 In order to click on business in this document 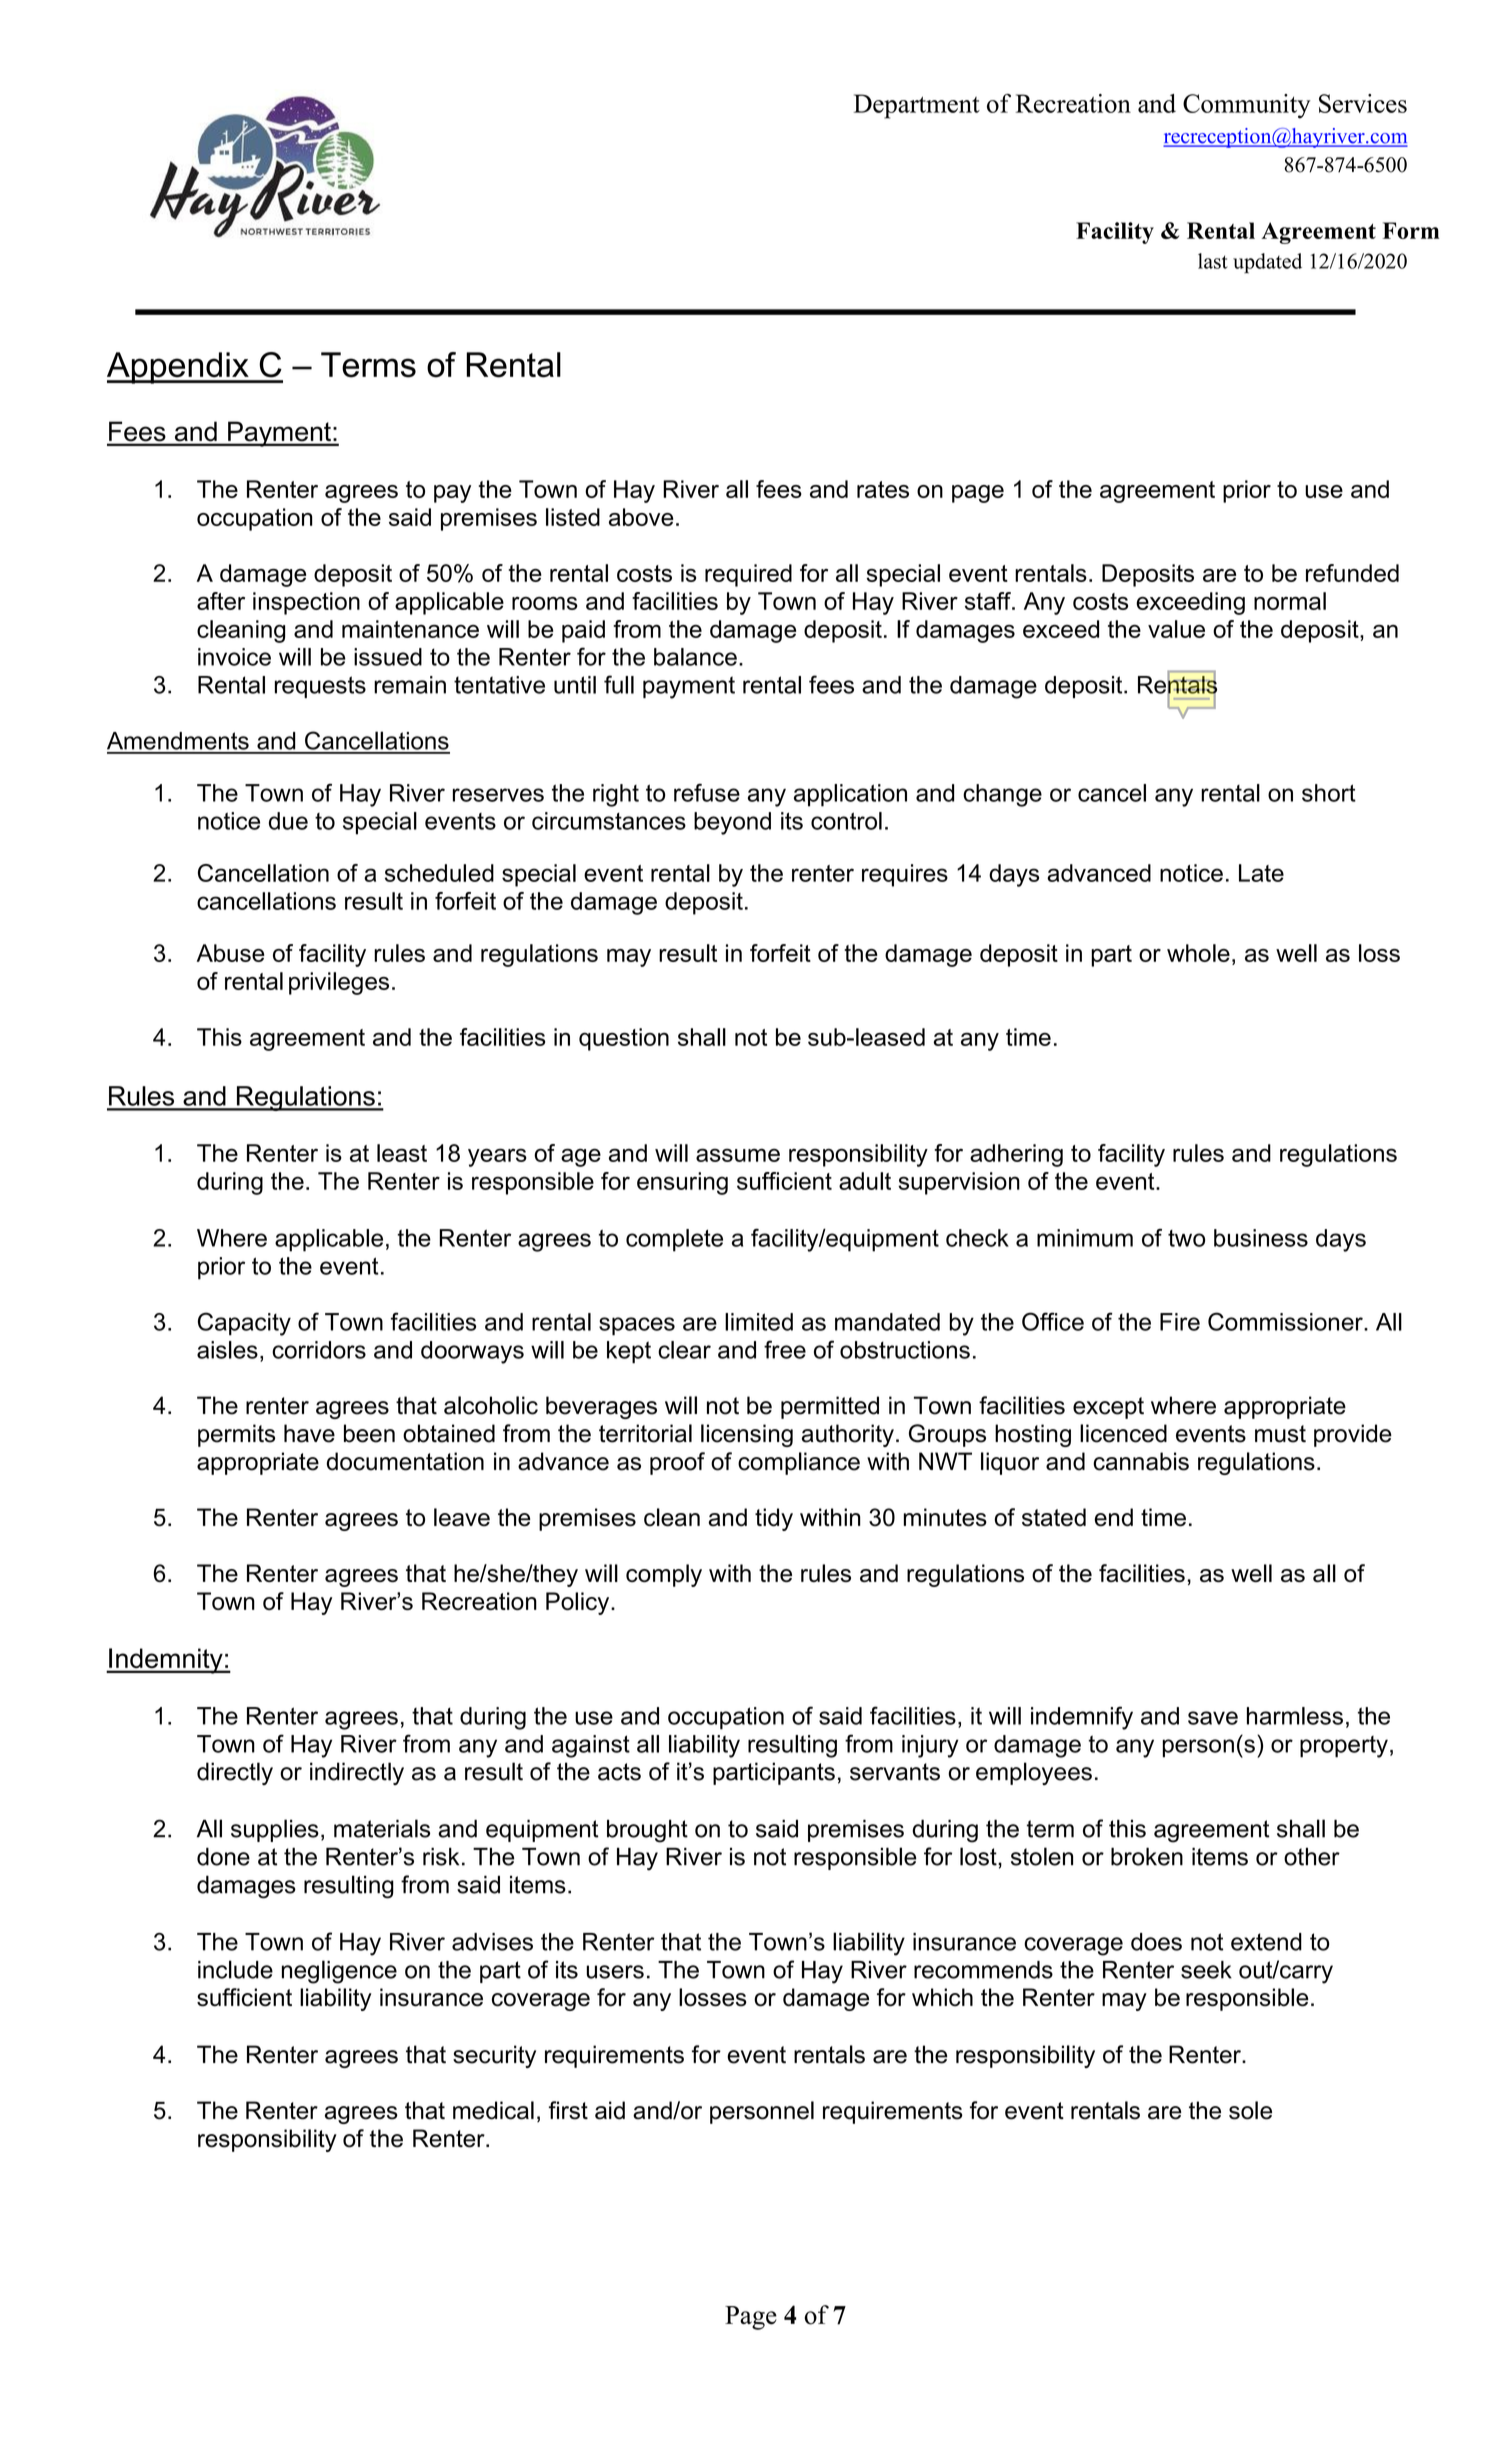, I will do `click(1261, 1238)`.
